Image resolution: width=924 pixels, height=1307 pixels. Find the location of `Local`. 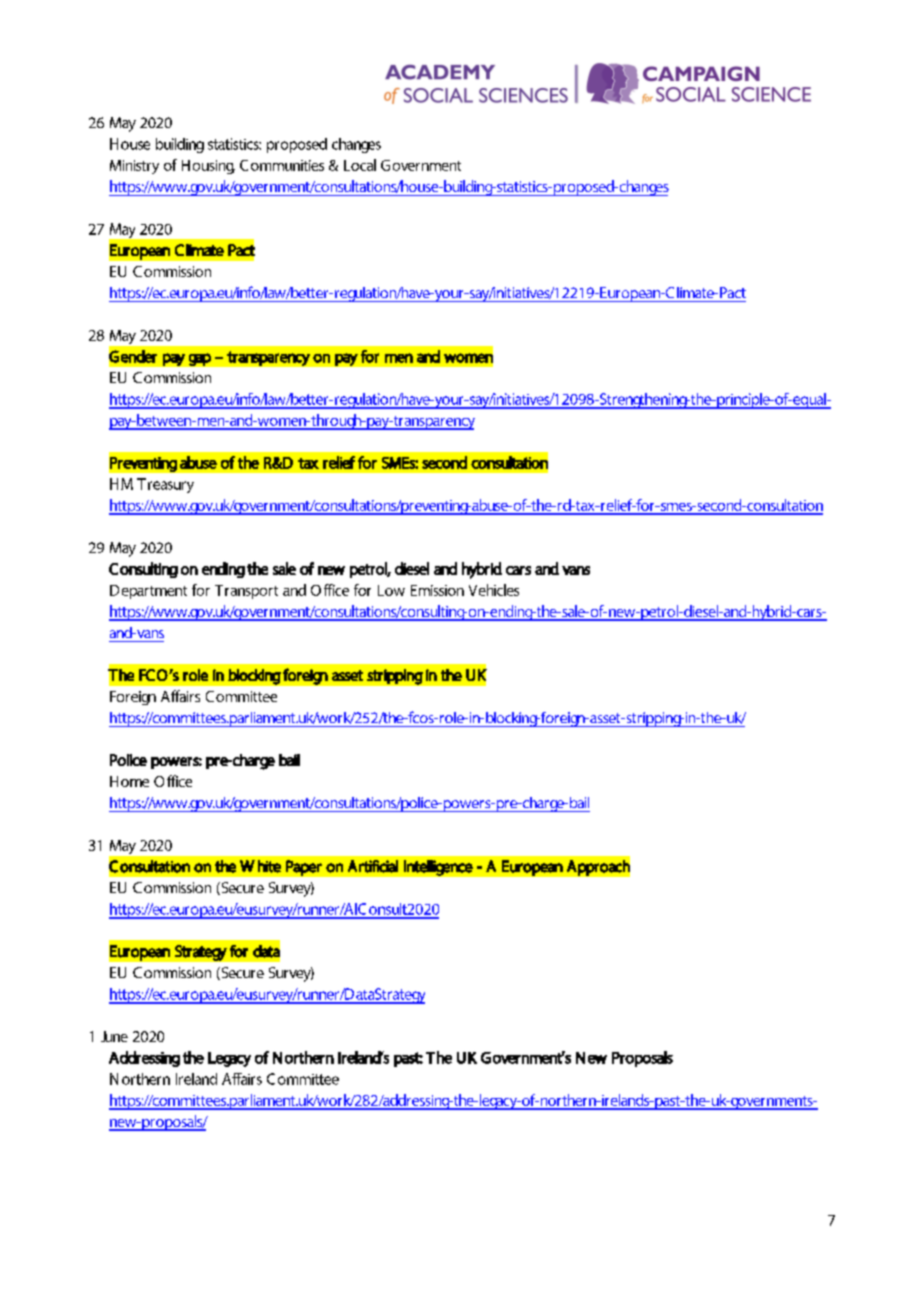

Local is located at coordinates (360, 165).
